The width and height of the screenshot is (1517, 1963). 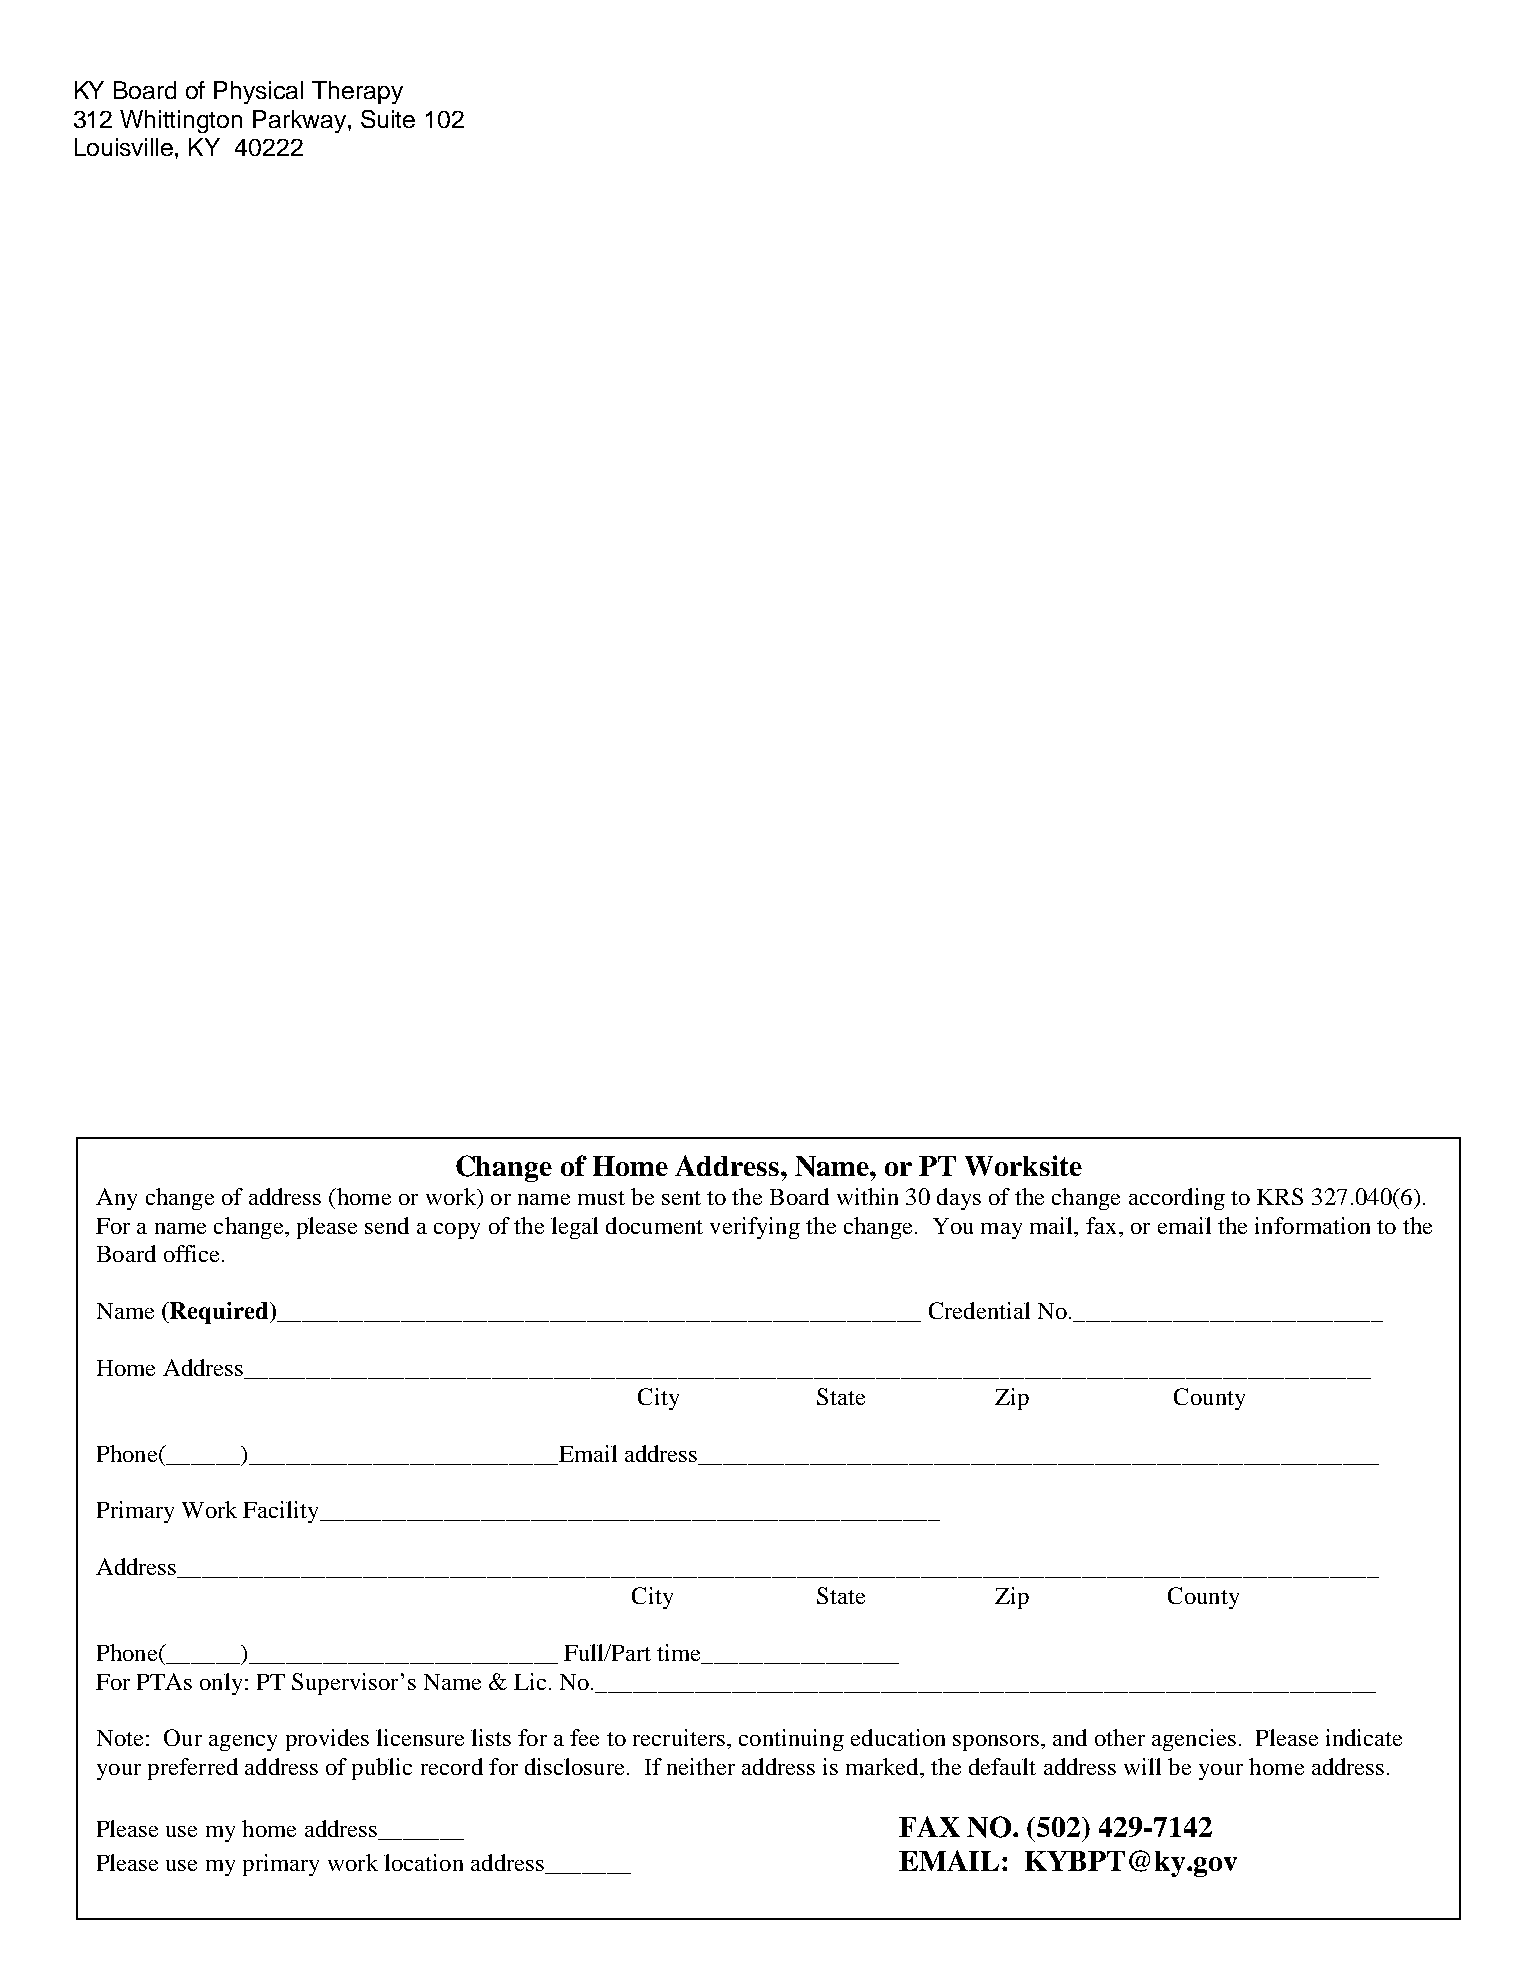 I want to click on sent, so click(x=681, y=1198).
